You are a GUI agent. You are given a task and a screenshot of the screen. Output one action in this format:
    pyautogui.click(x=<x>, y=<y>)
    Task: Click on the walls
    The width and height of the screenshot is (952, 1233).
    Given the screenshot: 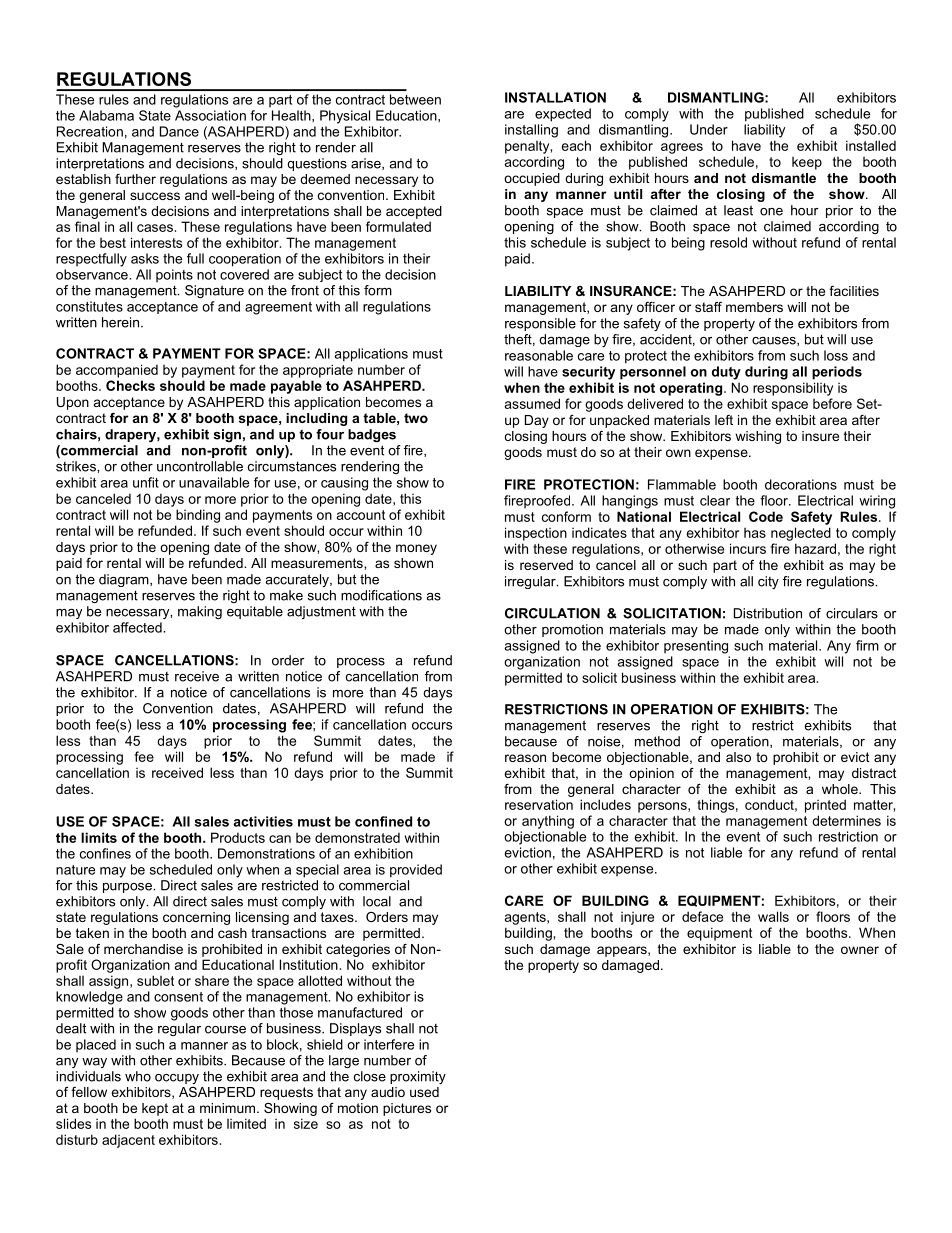 What is the action you would take?
    pyautogui.click(x=773, y=916)
